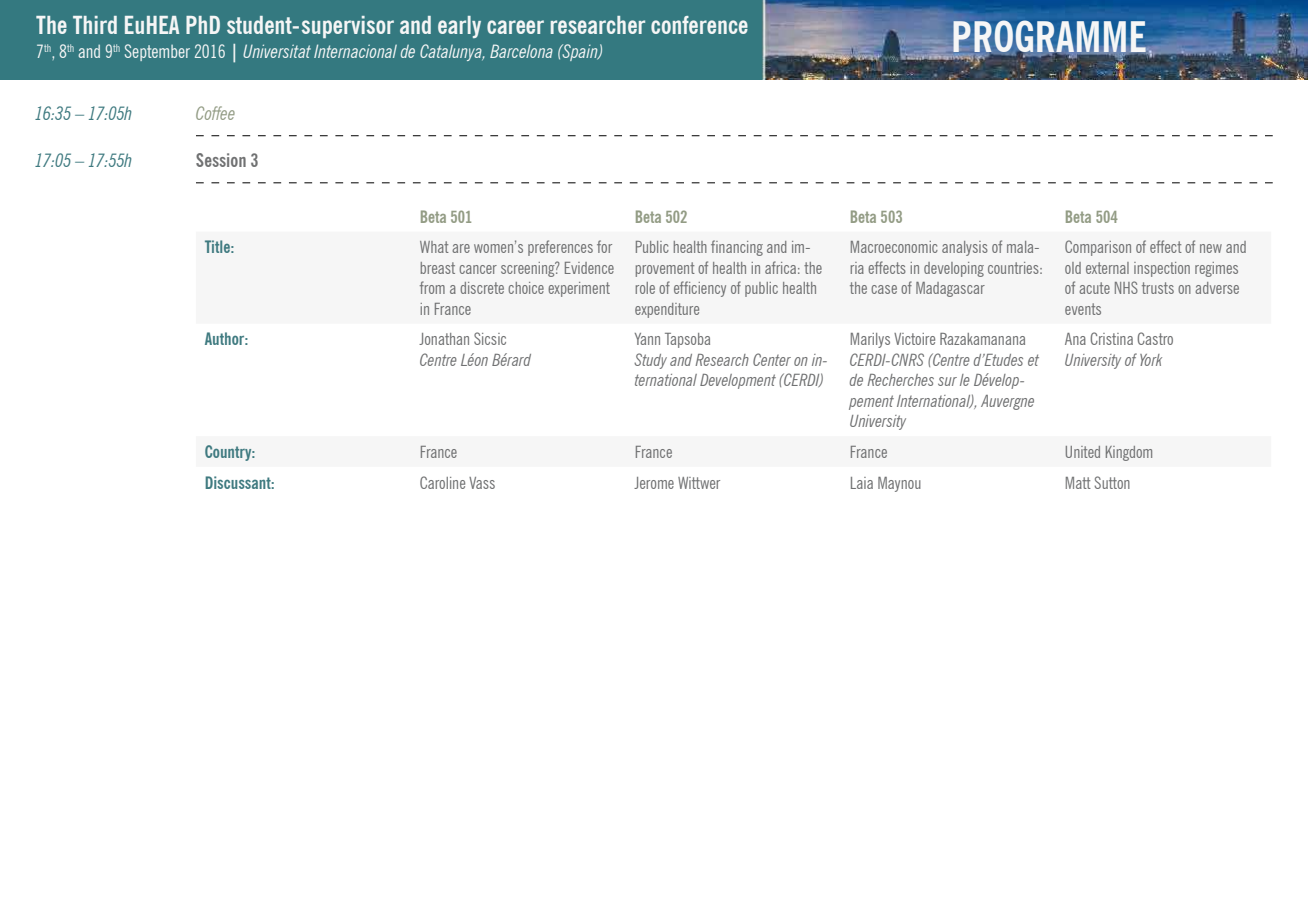 The width and height of the screenshot is (1308, 924). Describe the element at coordinates (1078, 483) in the screenshot. I see `Matt` at that location.
